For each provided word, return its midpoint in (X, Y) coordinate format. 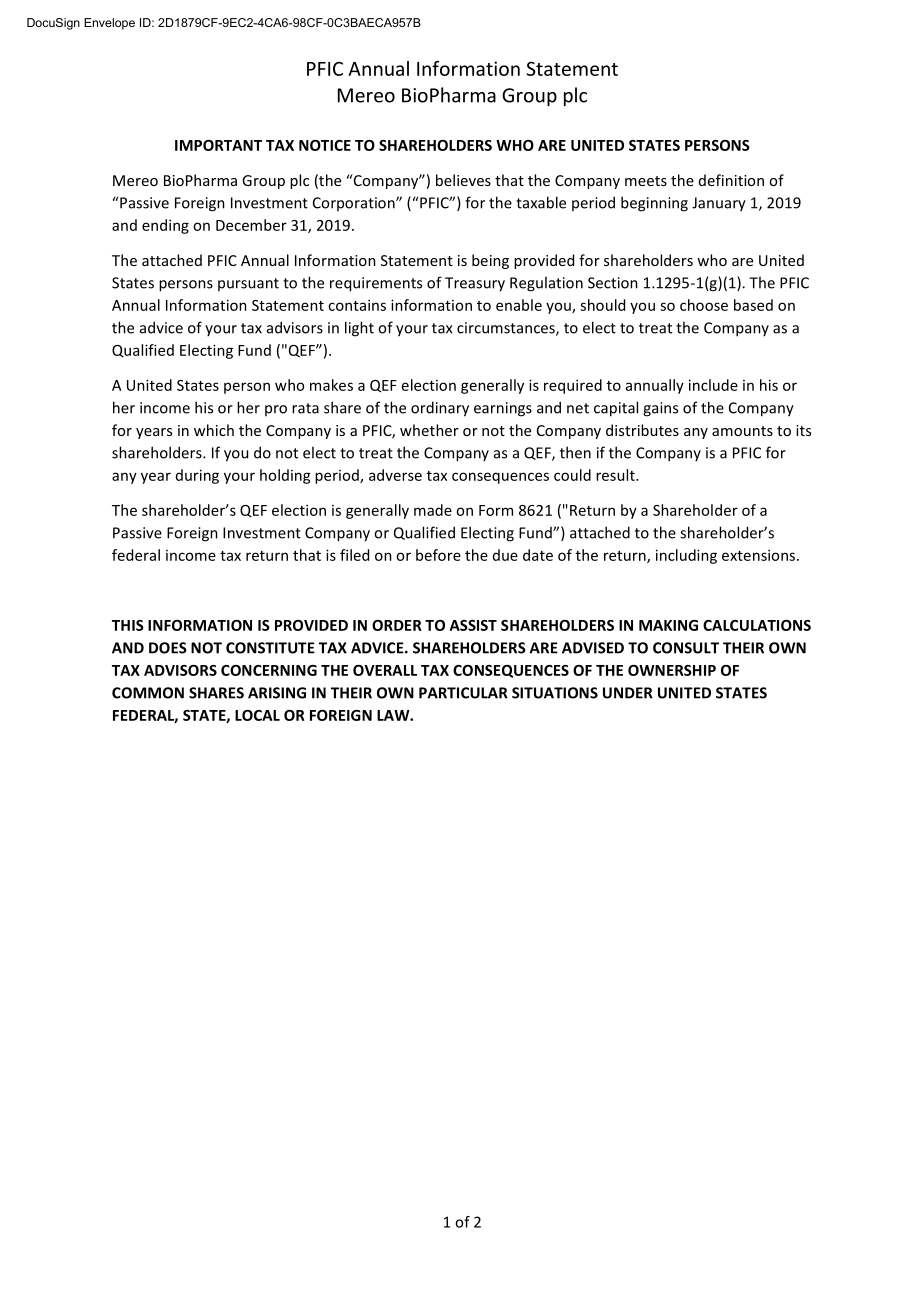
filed (354, 555)
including (686, 556)
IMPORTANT (218, 145)
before (438, 555)
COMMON (148, 693)
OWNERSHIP (672, 670)
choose (704, 305)
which (214, 430)
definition (731, 180)
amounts (742, 431)
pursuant (248, 284)
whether (429, 430)
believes (463, 180)
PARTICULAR (463, 693)
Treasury (475, 284)
